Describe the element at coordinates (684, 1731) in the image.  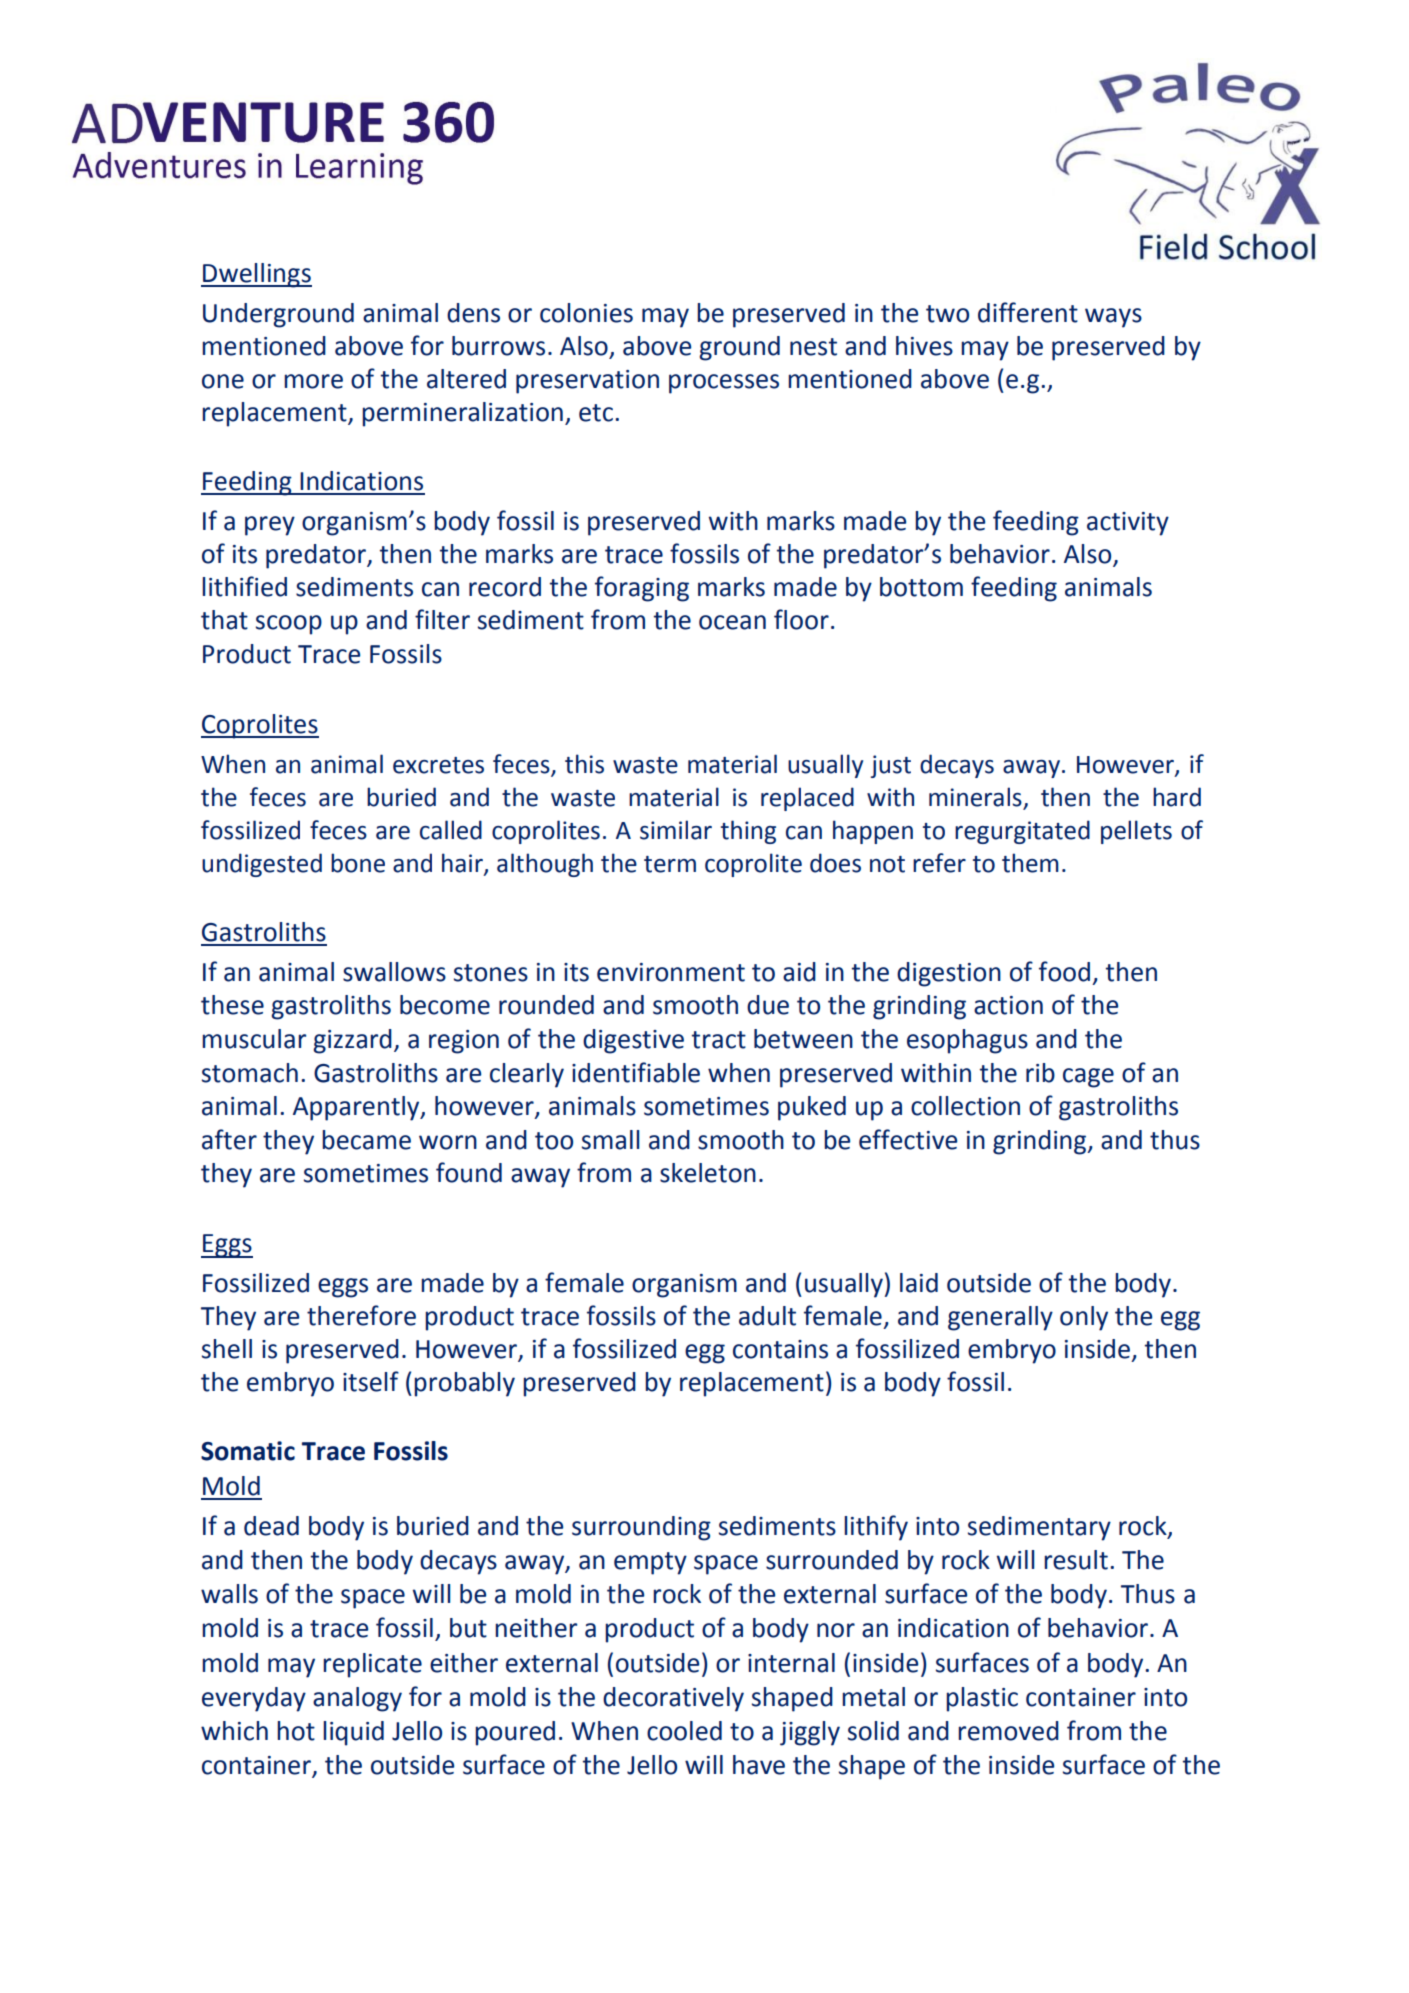
I see `cooled` at that location.
